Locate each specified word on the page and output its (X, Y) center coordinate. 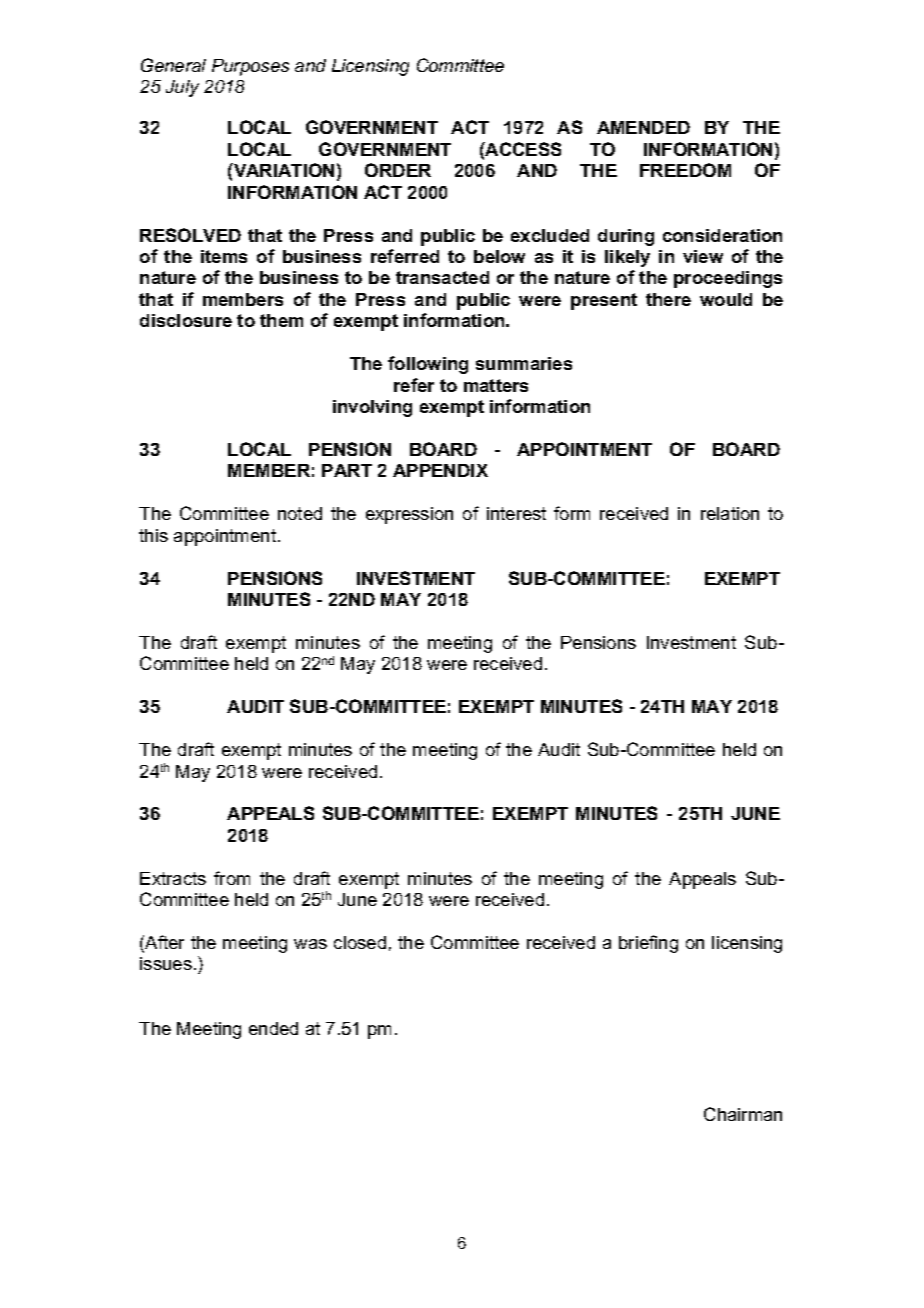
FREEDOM (685, 170)
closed (360, 942)
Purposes (250, 67)
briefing (648, 944)
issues (166, 963)
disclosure (186, 320)
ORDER (398, 170)
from (232, 878)
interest (516, 513)
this (153, 535)
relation (730, 513)
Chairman (743, 1114)
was (310, 944)
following (428, 365)
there (668, 299)
